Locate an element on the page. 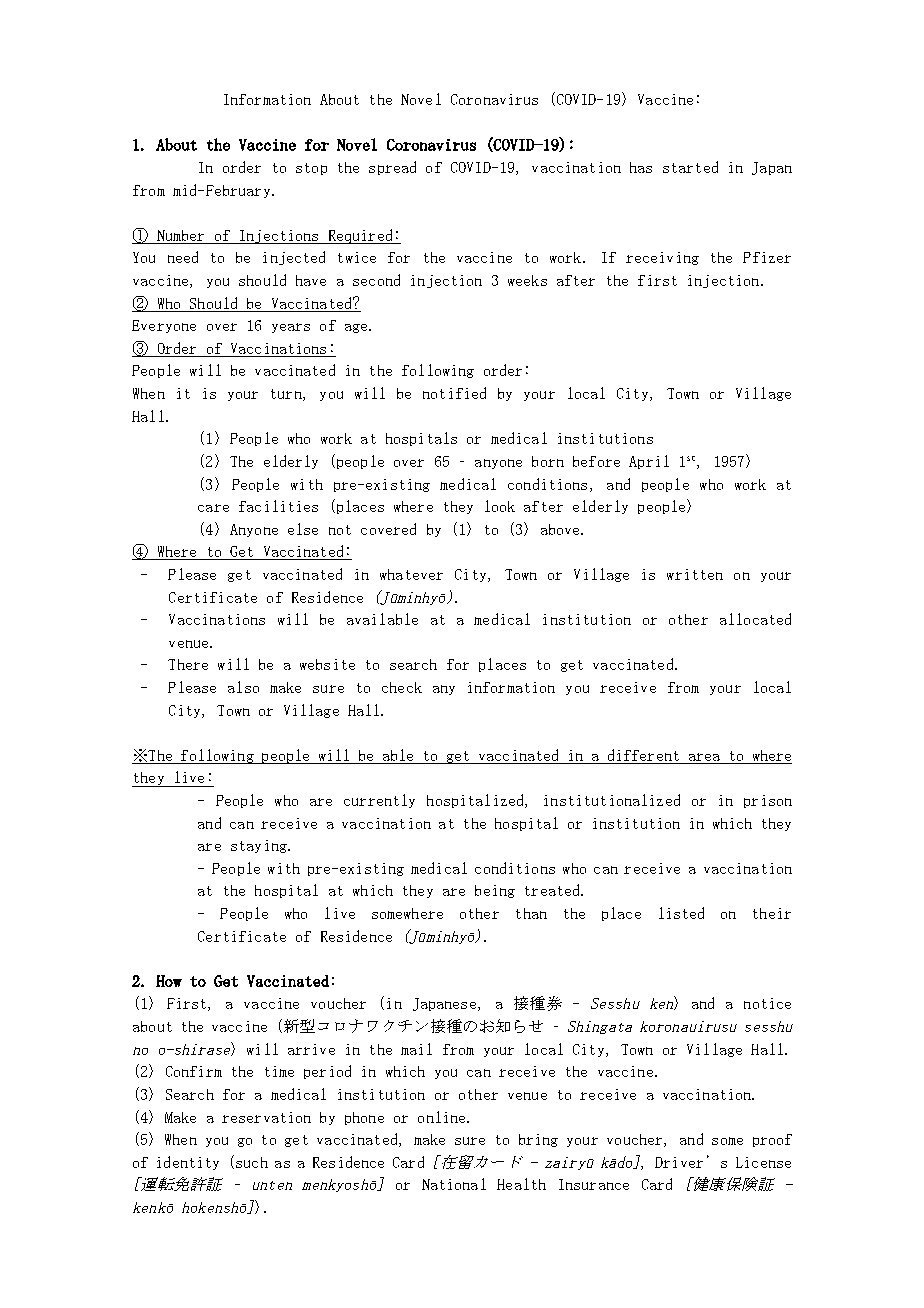 The width and height of the document is (924, 1308). Number is located at coordinates (180, 235).
